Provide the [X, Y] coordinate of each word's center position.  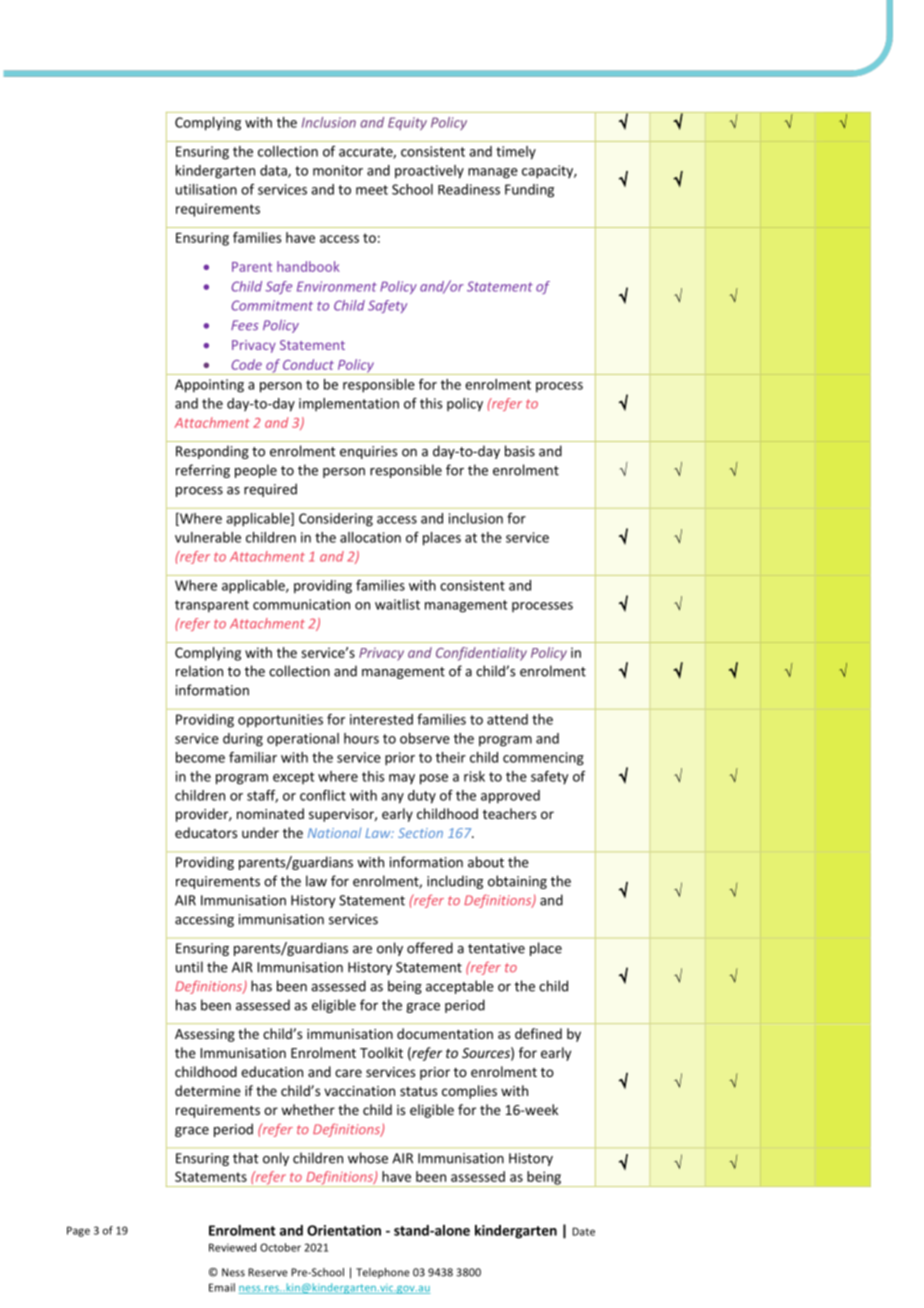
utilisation [206, 189]
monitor [338, 170]
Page [78, 1231]
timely [516, 153]
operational [303, 740]
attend [507, 719]
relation [199, 671]
